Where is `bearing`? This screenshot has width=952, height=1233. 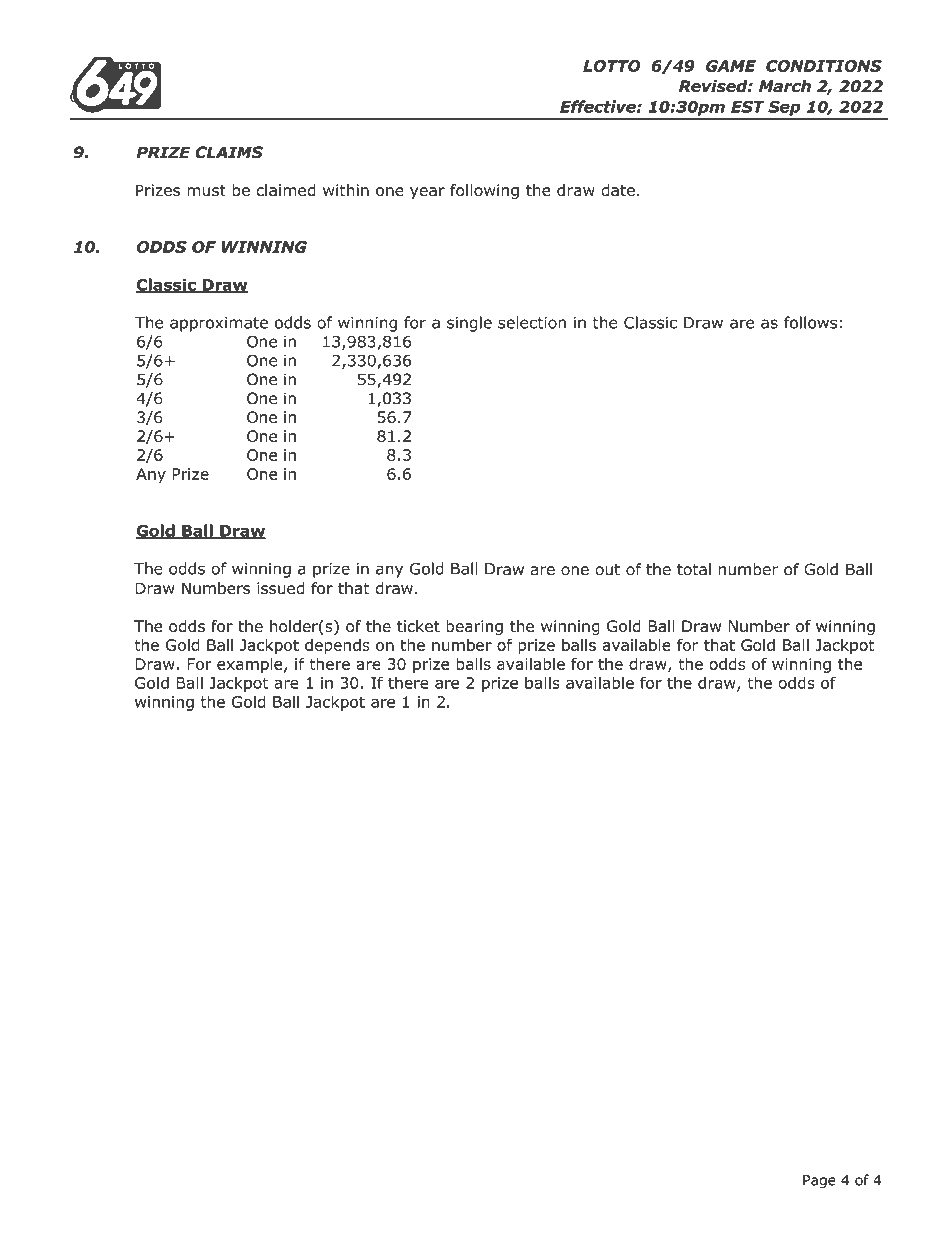 bearing is located at coordinates (474, 627).
